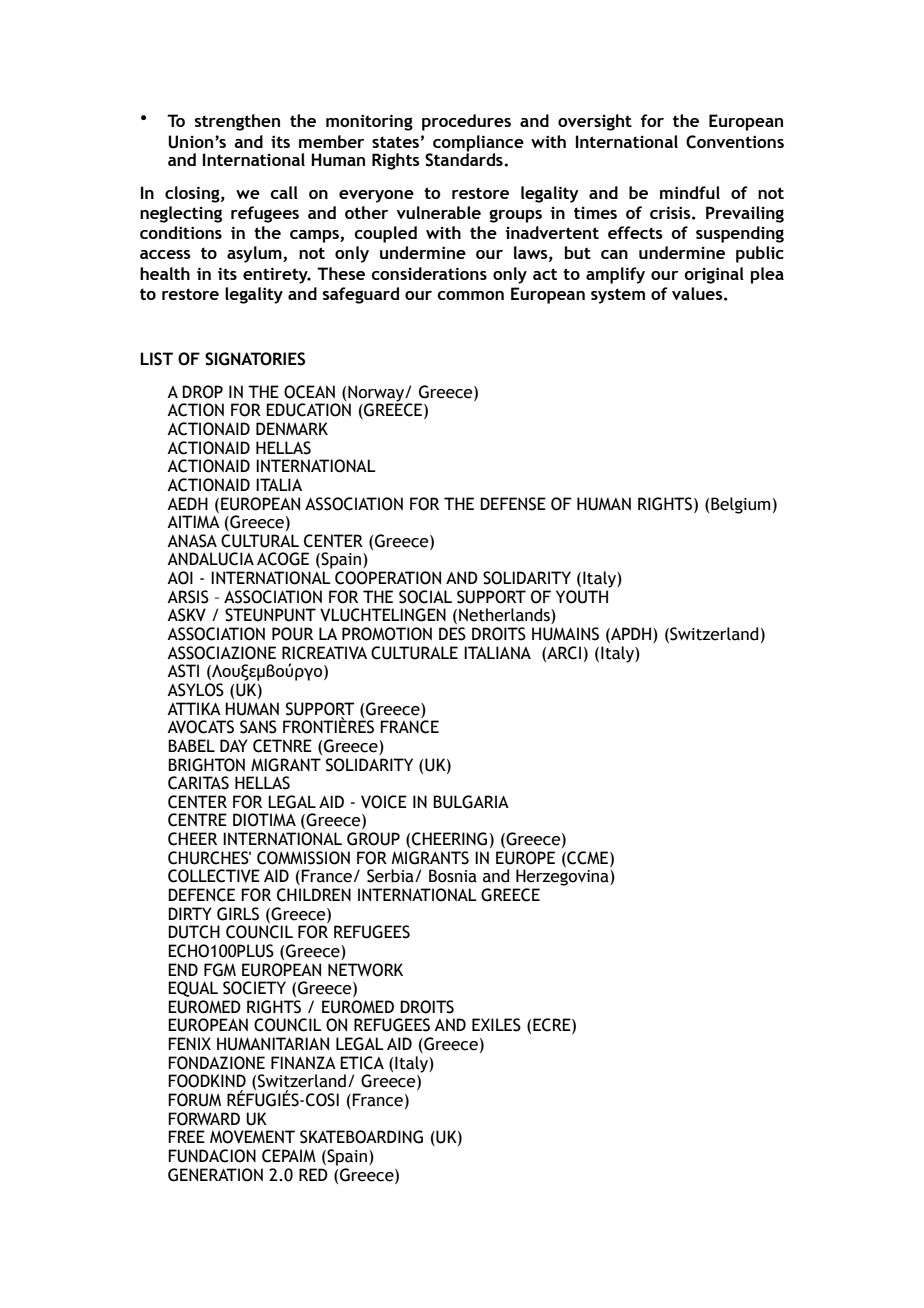 This document has width=924, height=1308. Describe the element at coordinates (735, 142) in the document. I see `Conventions` at that location.
